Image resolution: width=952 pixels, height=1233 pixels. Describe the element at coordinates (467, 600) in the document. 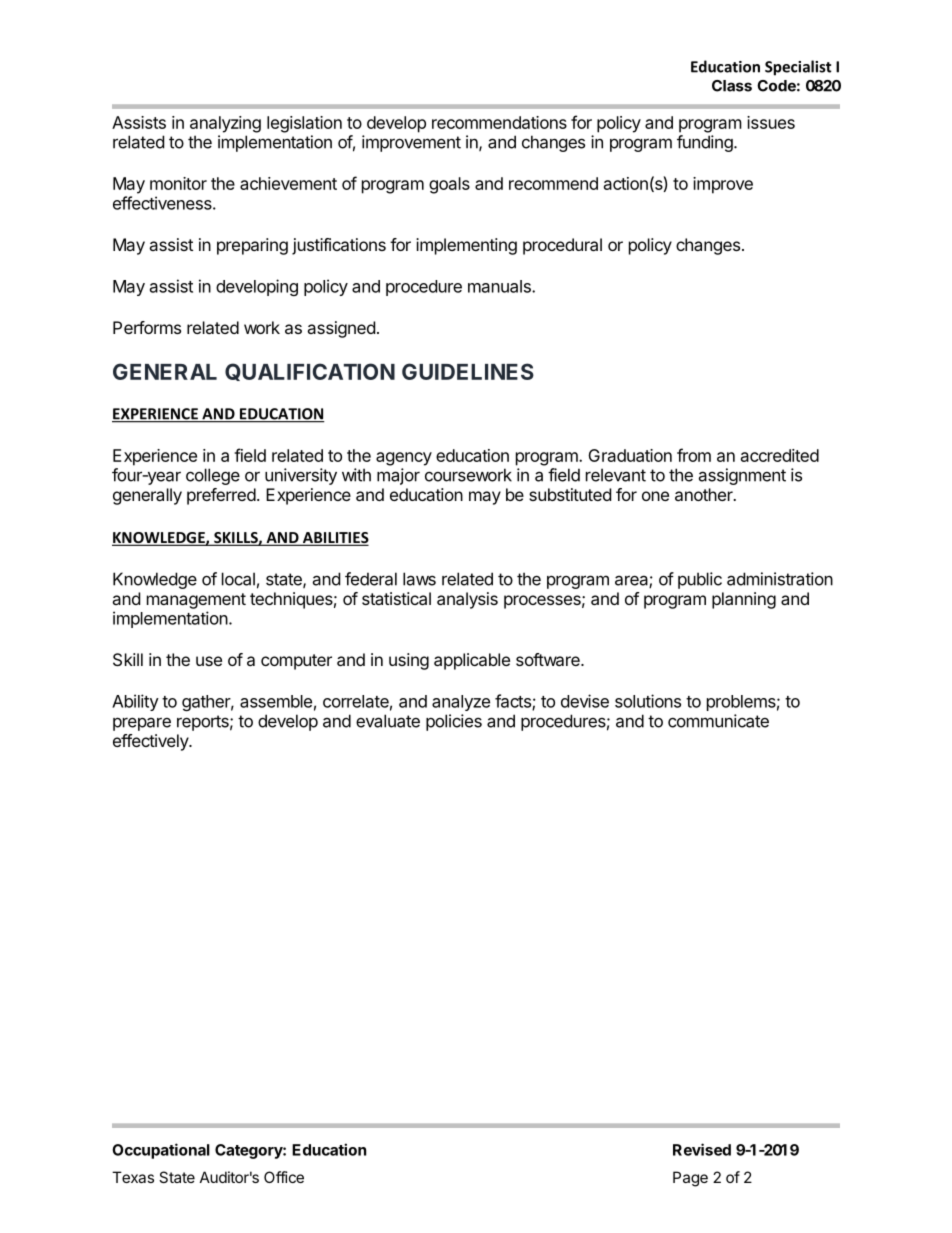

I see `analysis` at that location.
